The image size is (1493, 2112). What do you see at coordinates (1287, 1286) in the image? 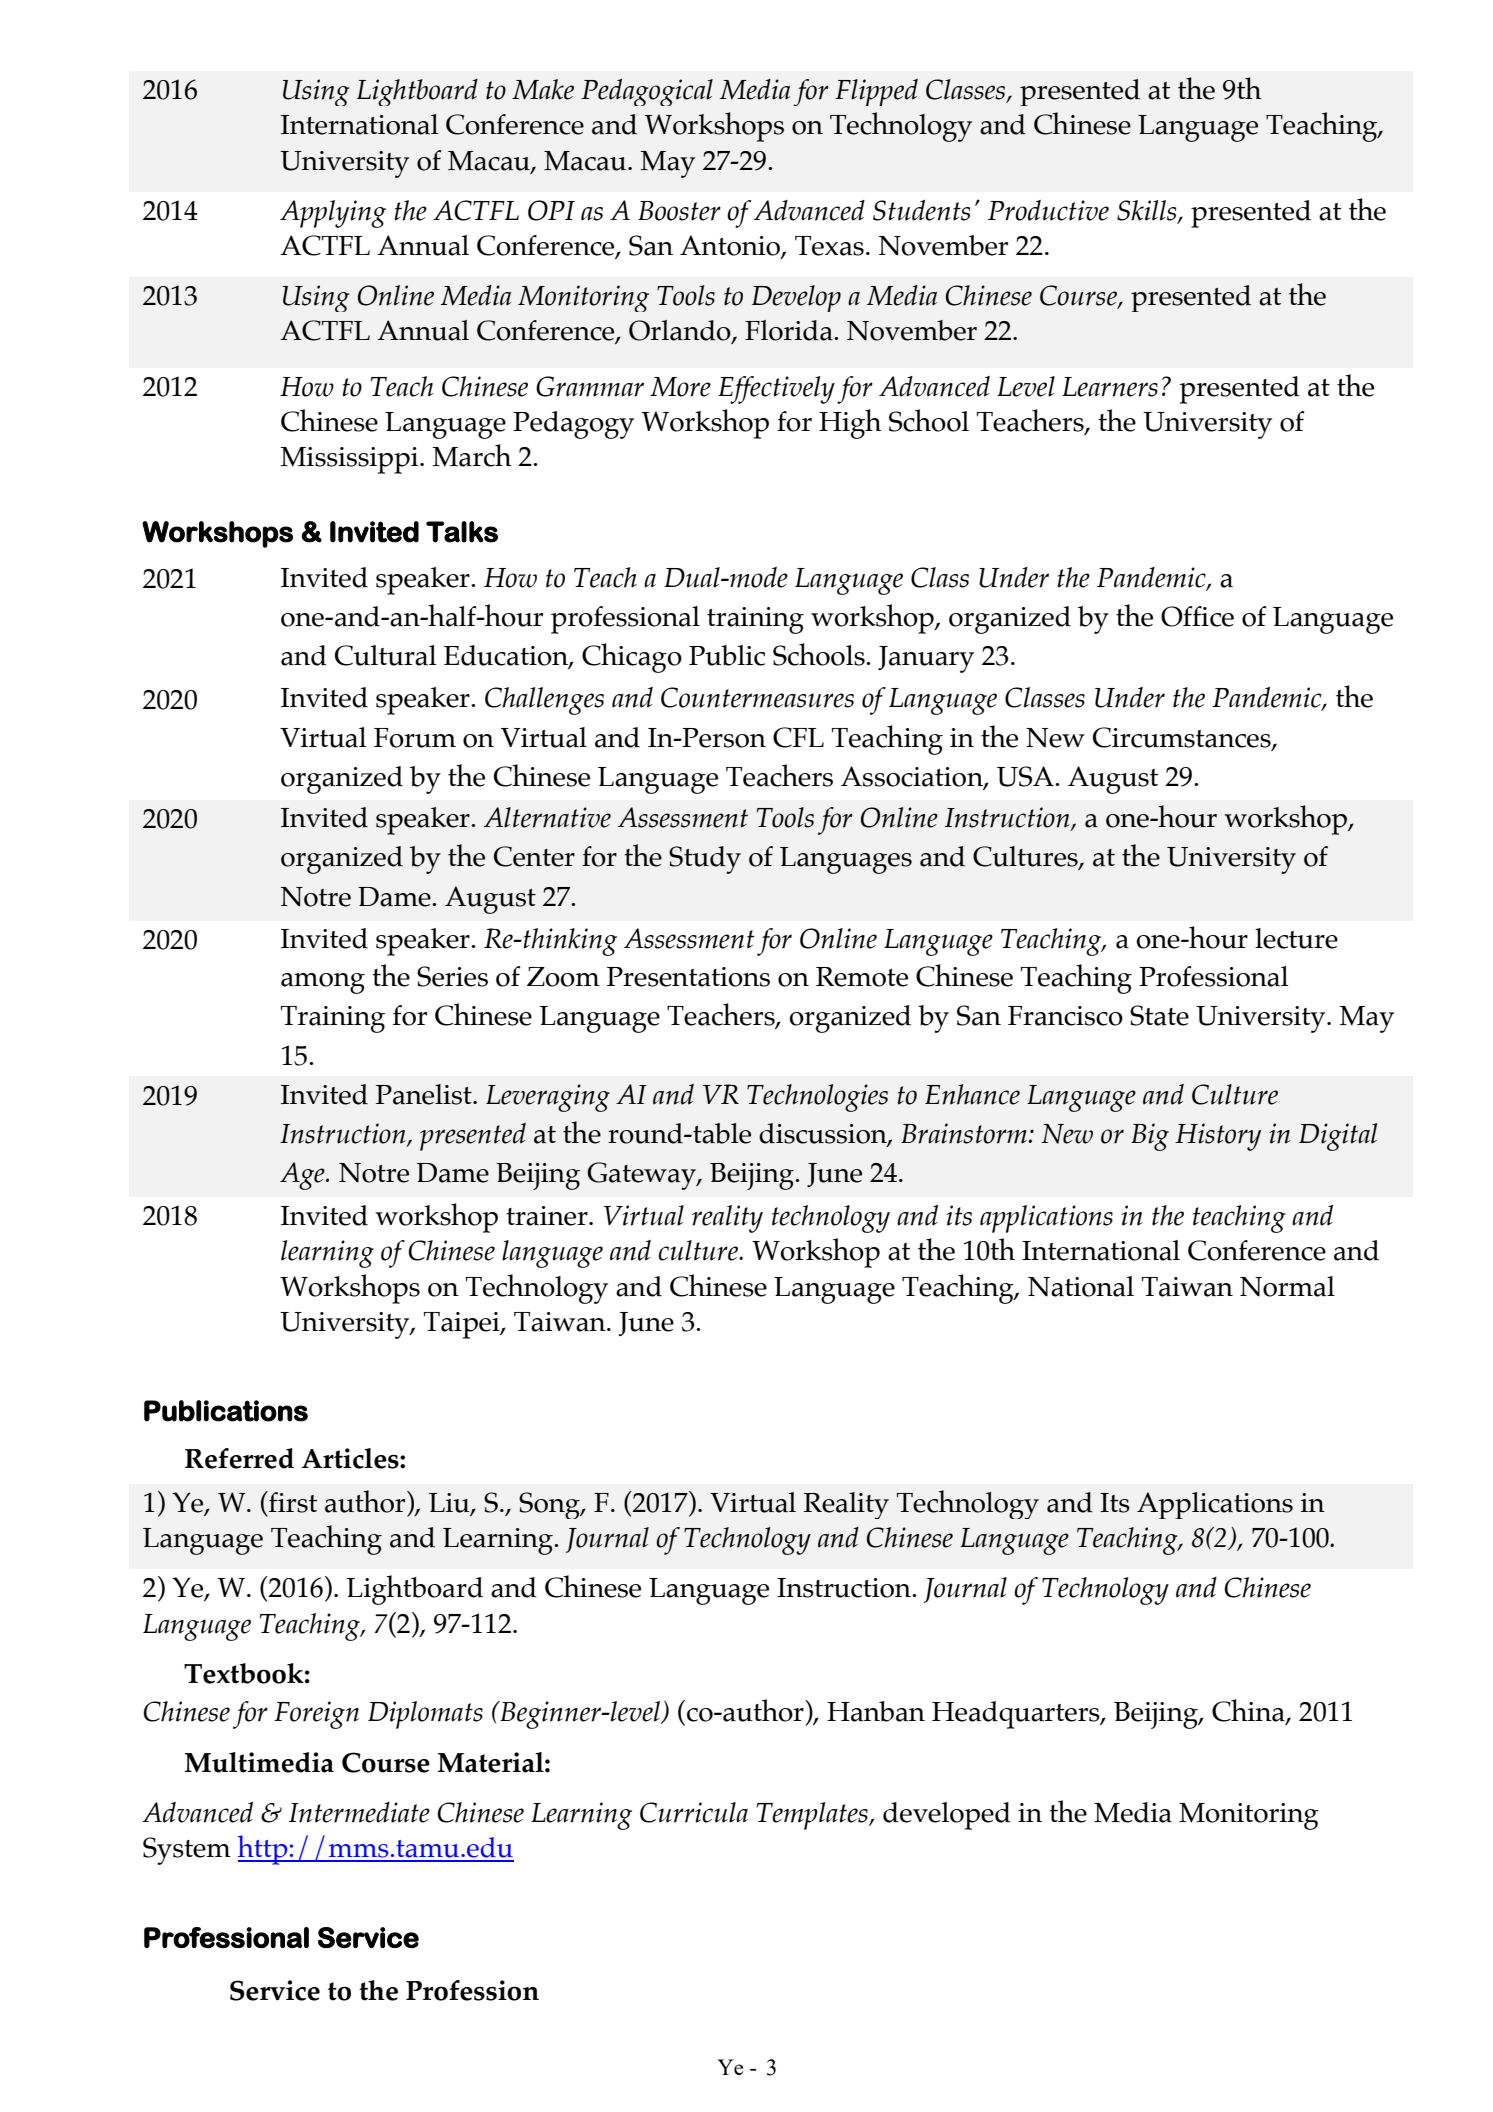
I see `Normal` at bounding box center [1287, 1286].
